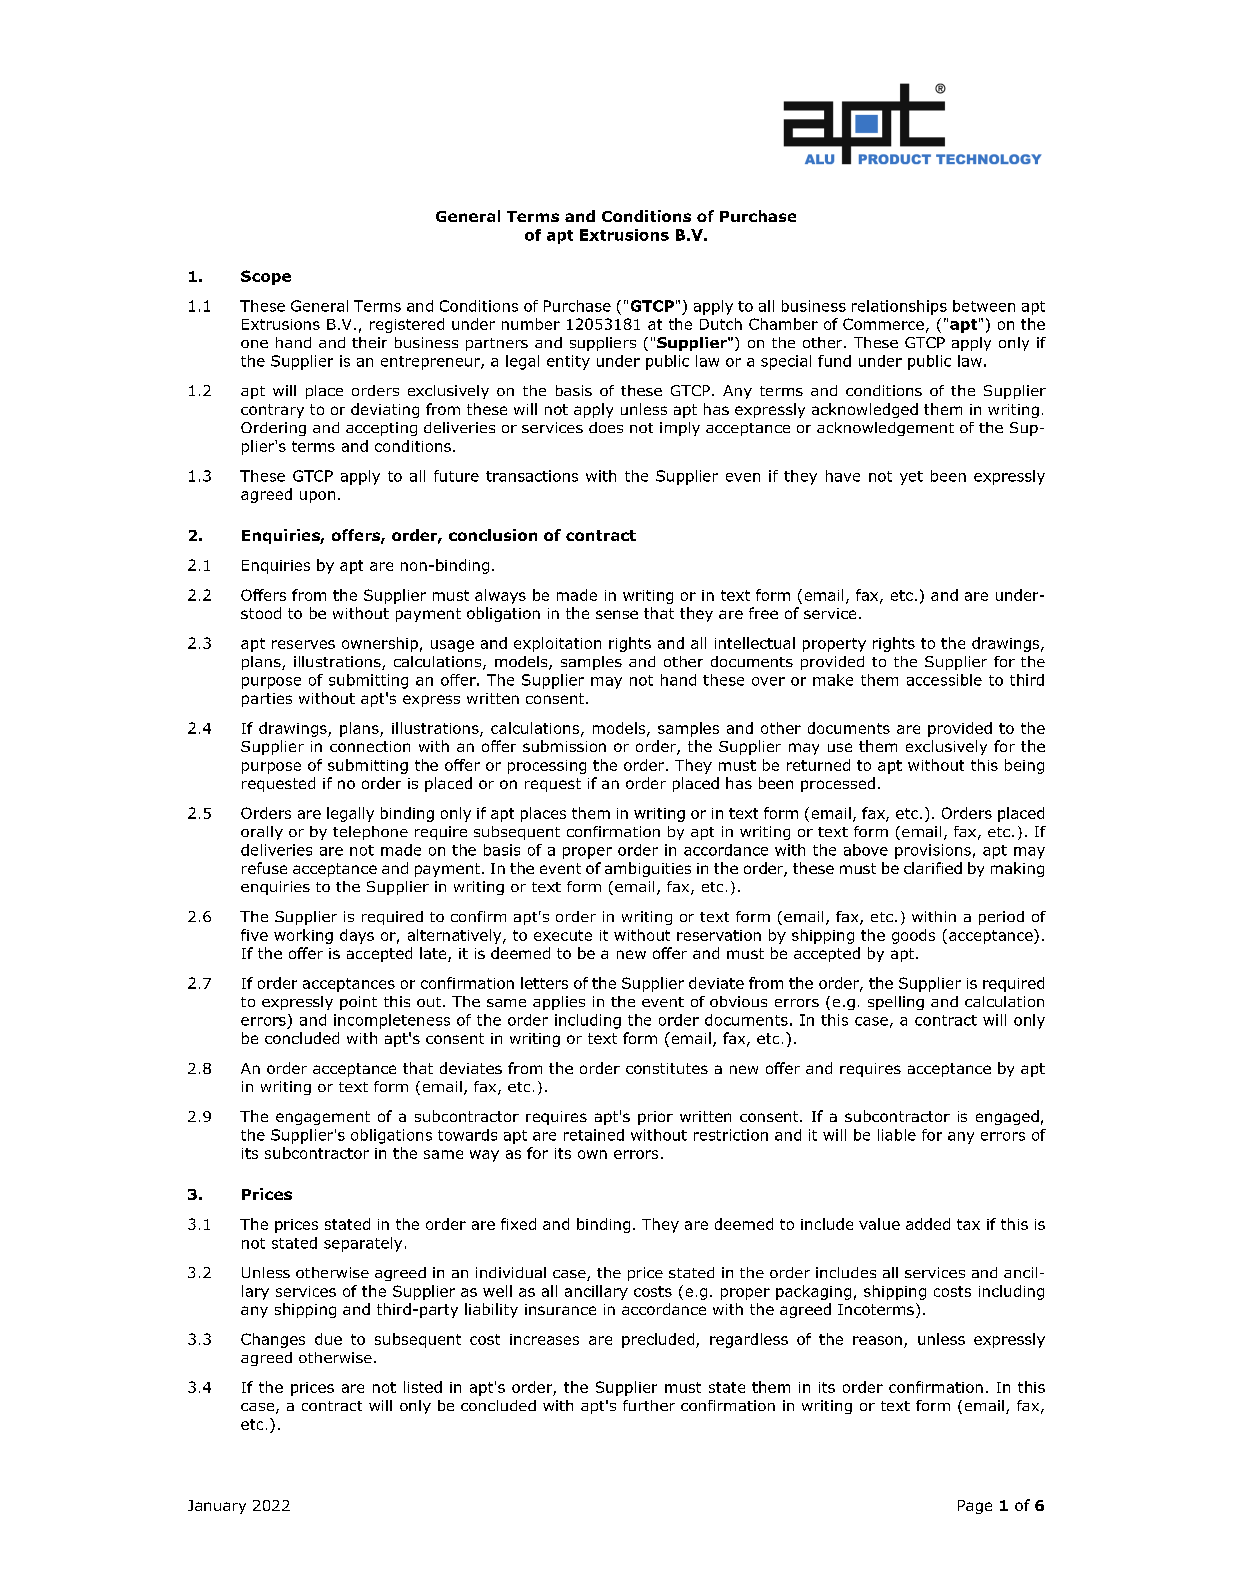  I want to click on refuse, so click(264, 868).
